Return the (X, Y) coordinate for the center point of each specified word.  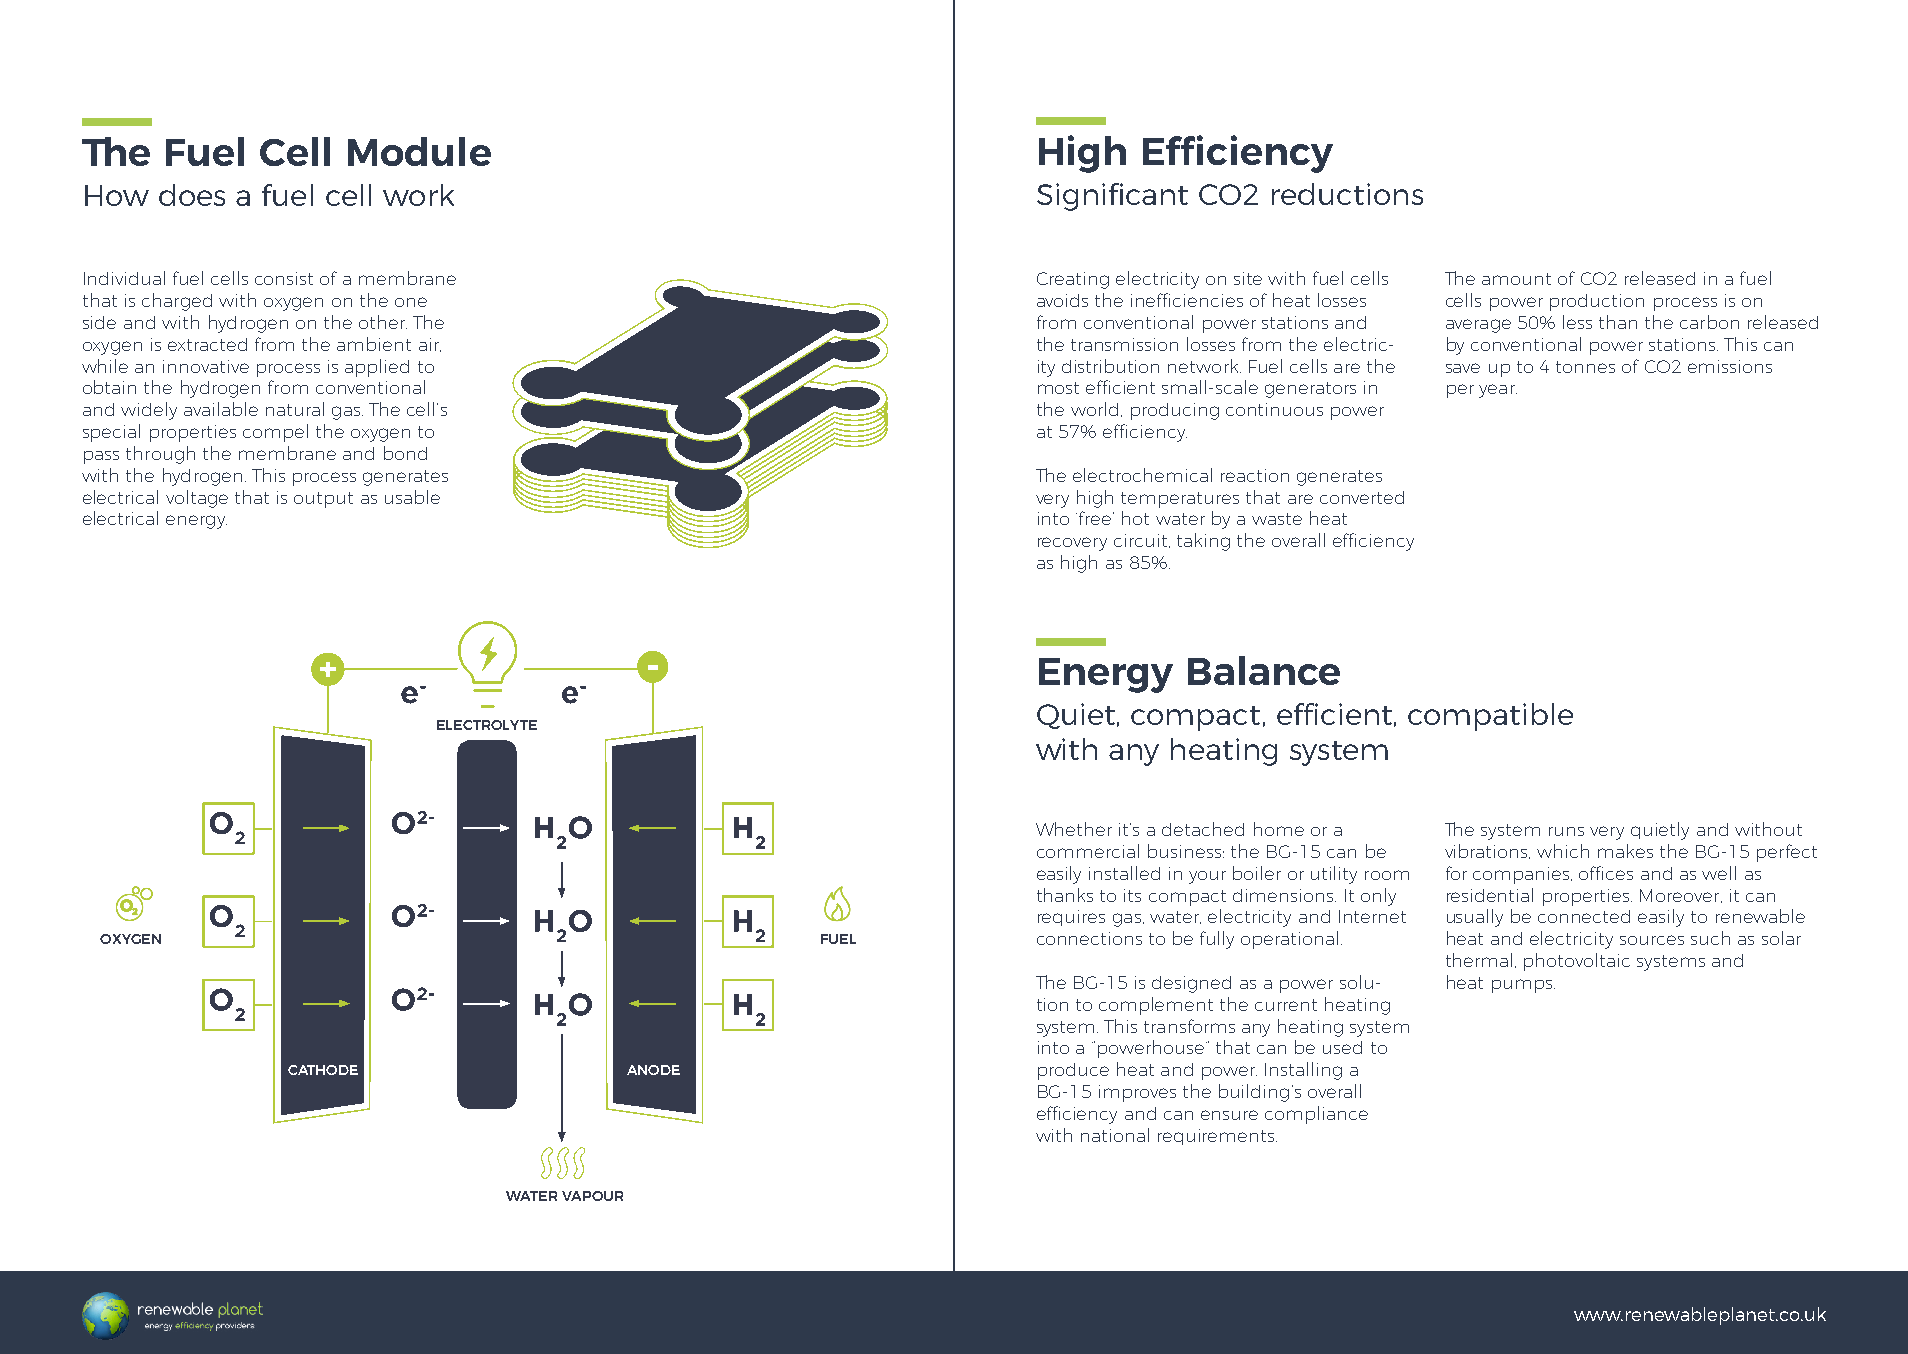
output (323, 500)
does (192, 195)
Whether (1074, 829)
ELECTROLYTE (487, 725)
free (1096, 518)
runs (1566, 831)
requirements (1217, 1137)
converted (1362, 497)
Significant (1112, 197)
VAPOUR (592, 1196)
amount (1516, 279)
